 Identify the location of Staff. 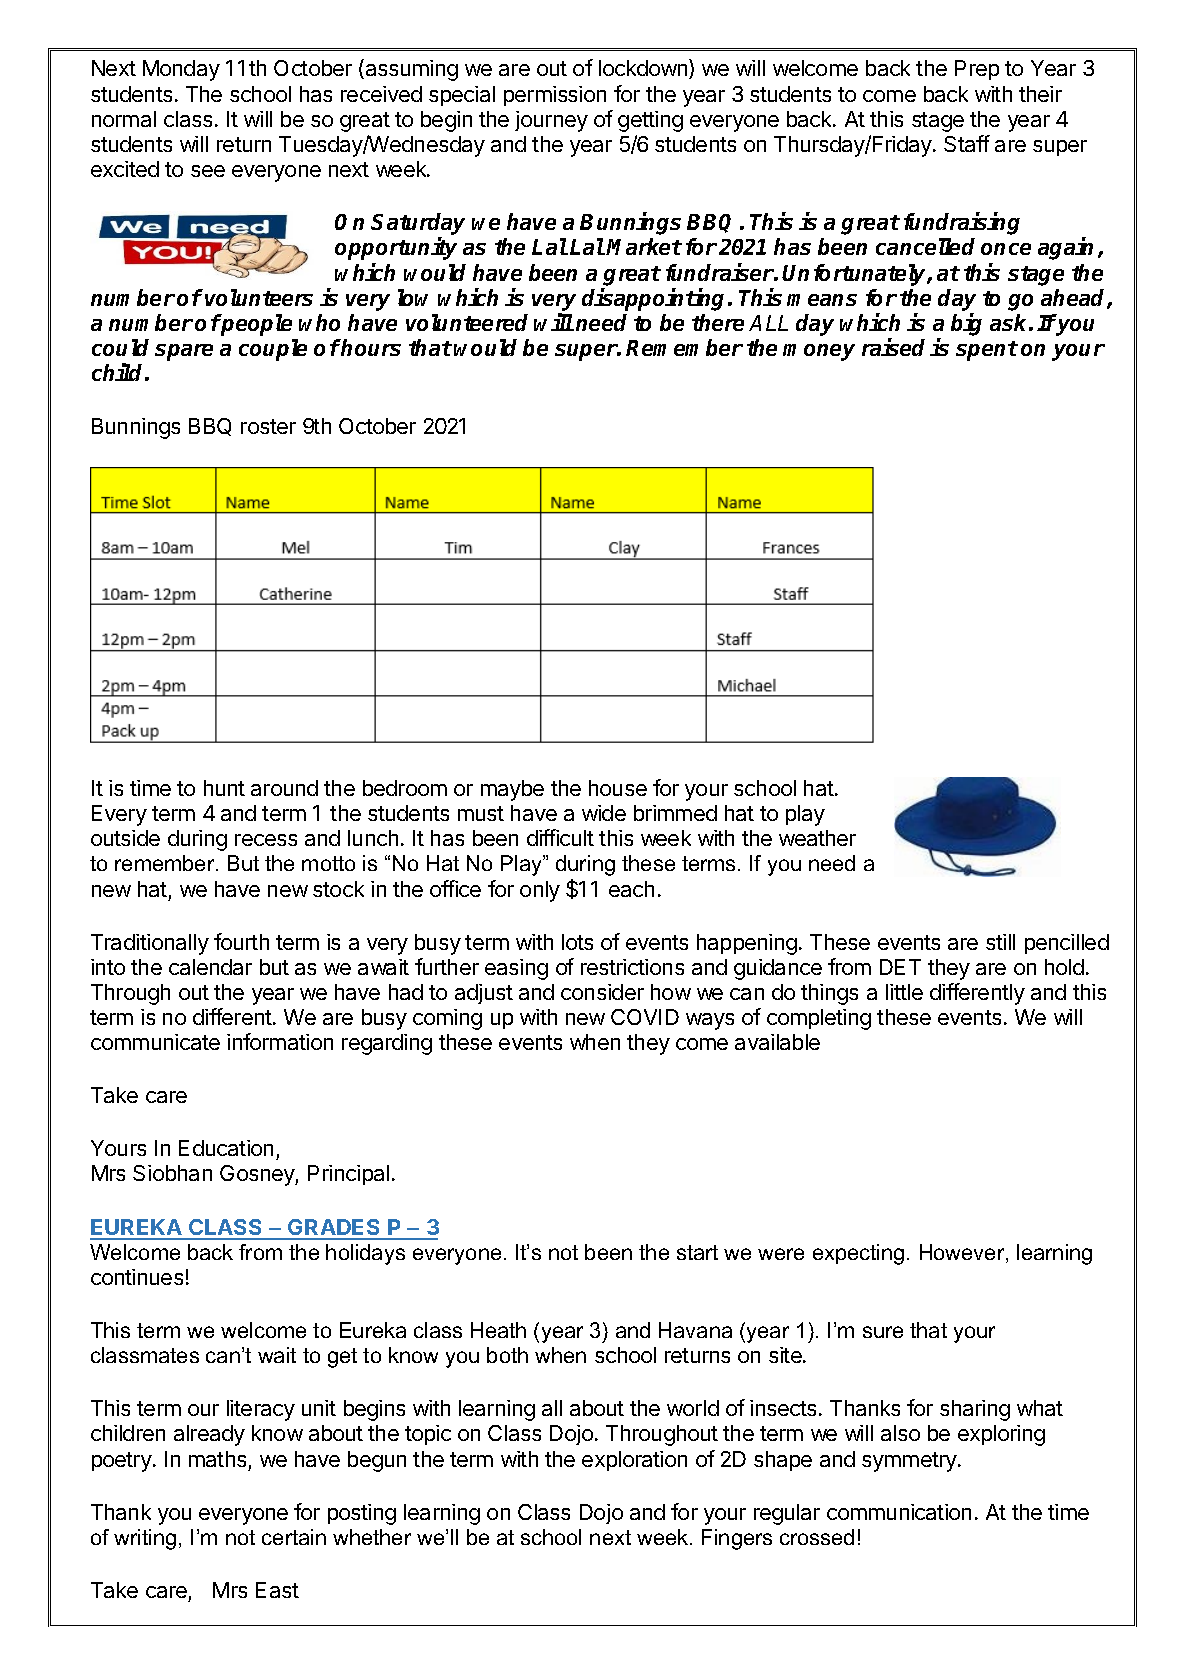
(967, 143).
